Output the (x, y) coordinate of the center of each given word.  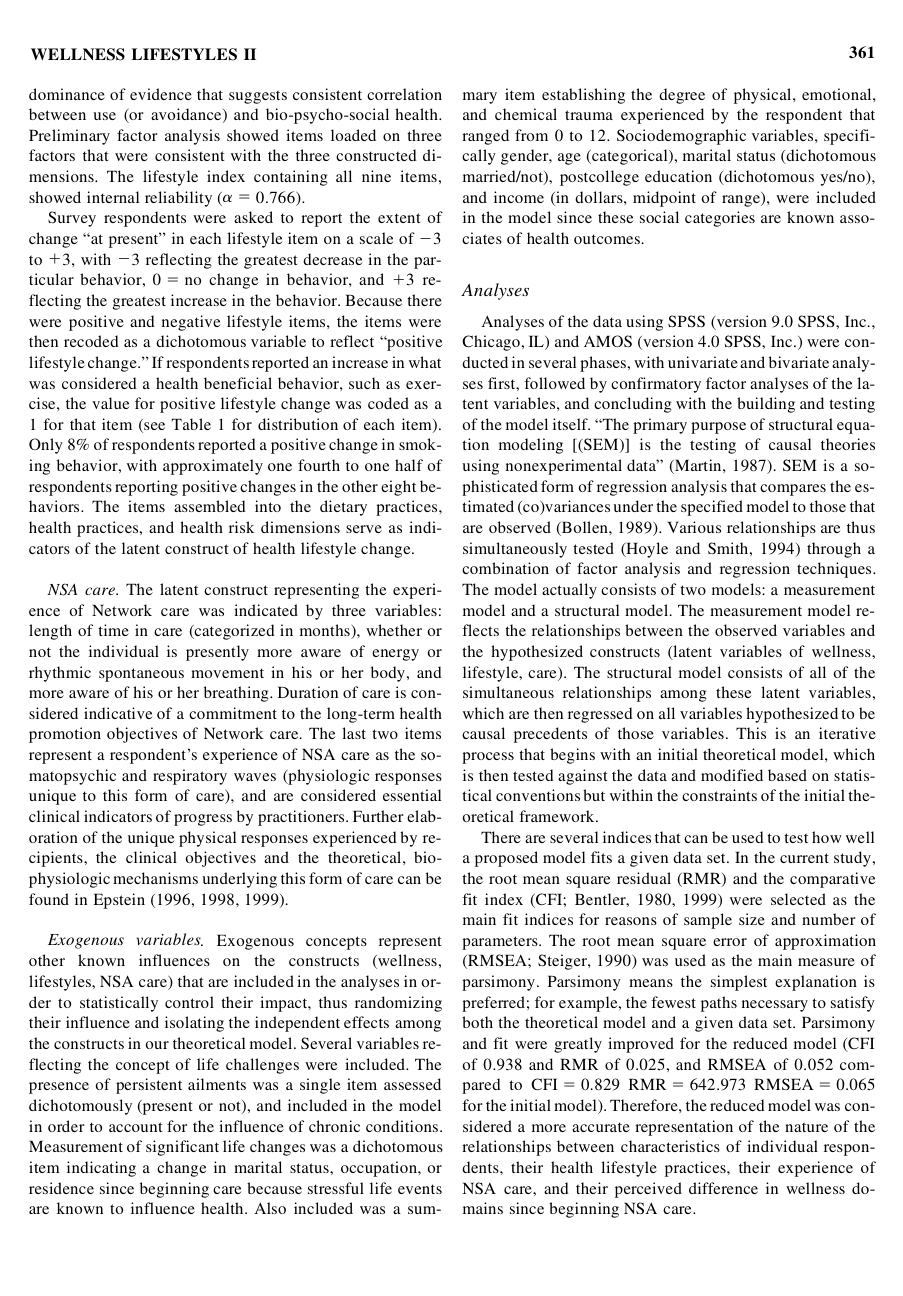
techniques (835, 570)
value (110, 403)
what (425, 362)
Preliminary (69, 137)
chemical (526, 114)
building (766, 405)
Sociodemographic (681, 137)
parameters (501, 943)
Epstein (119, 901)
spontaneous (141, 675)
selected (798, 899)
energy (395, 655)
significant (182, 1148)
